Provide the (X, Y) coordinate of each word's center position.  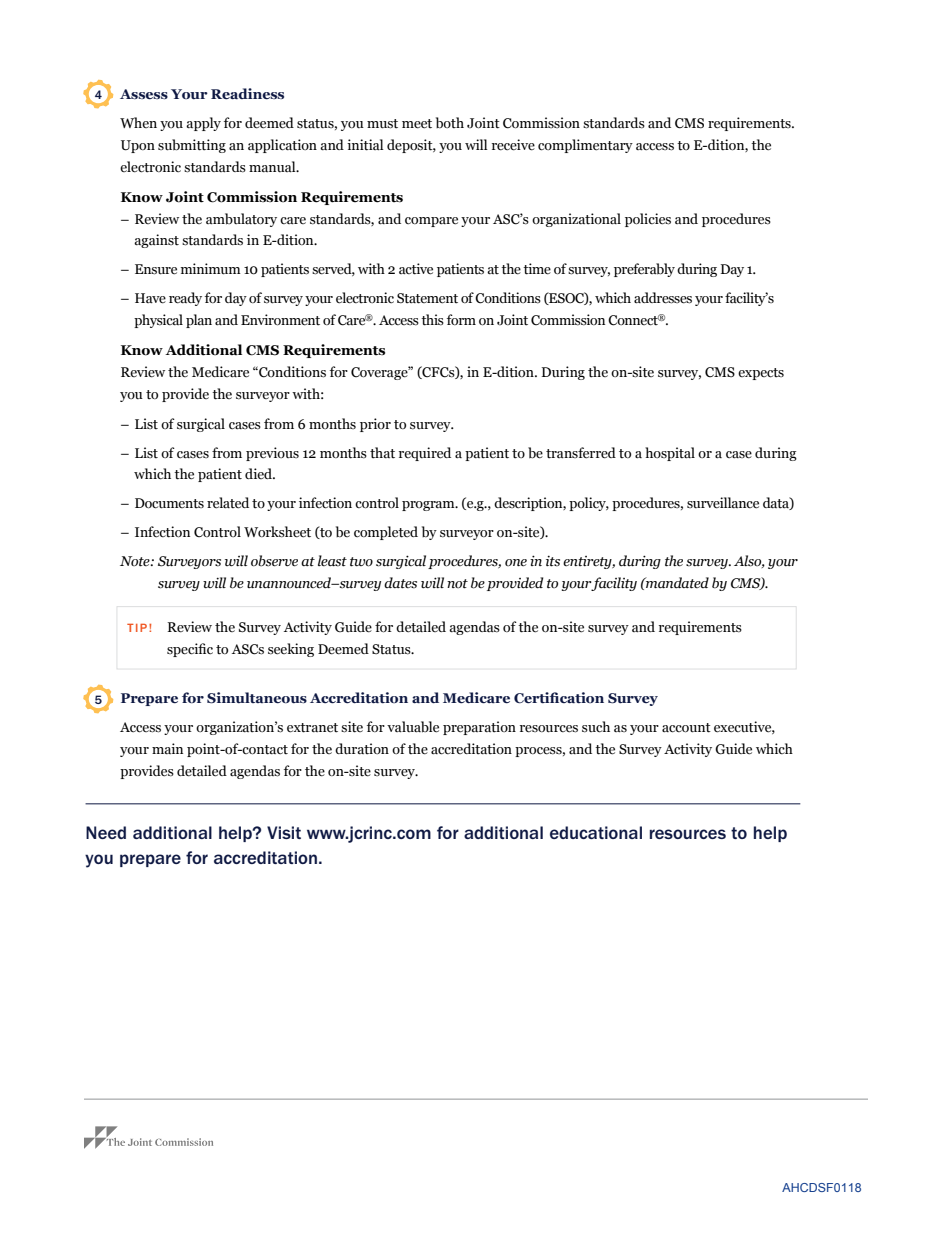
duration (362, 749)
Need (106, 832)
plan (199, 321)
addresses (663, 298)
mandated (676, 583)
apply (203, 124)
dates (400, 583)
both (450, 122)
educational (596, 832)
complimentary (585, 146)
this (432, 320)
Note (136, 561)
